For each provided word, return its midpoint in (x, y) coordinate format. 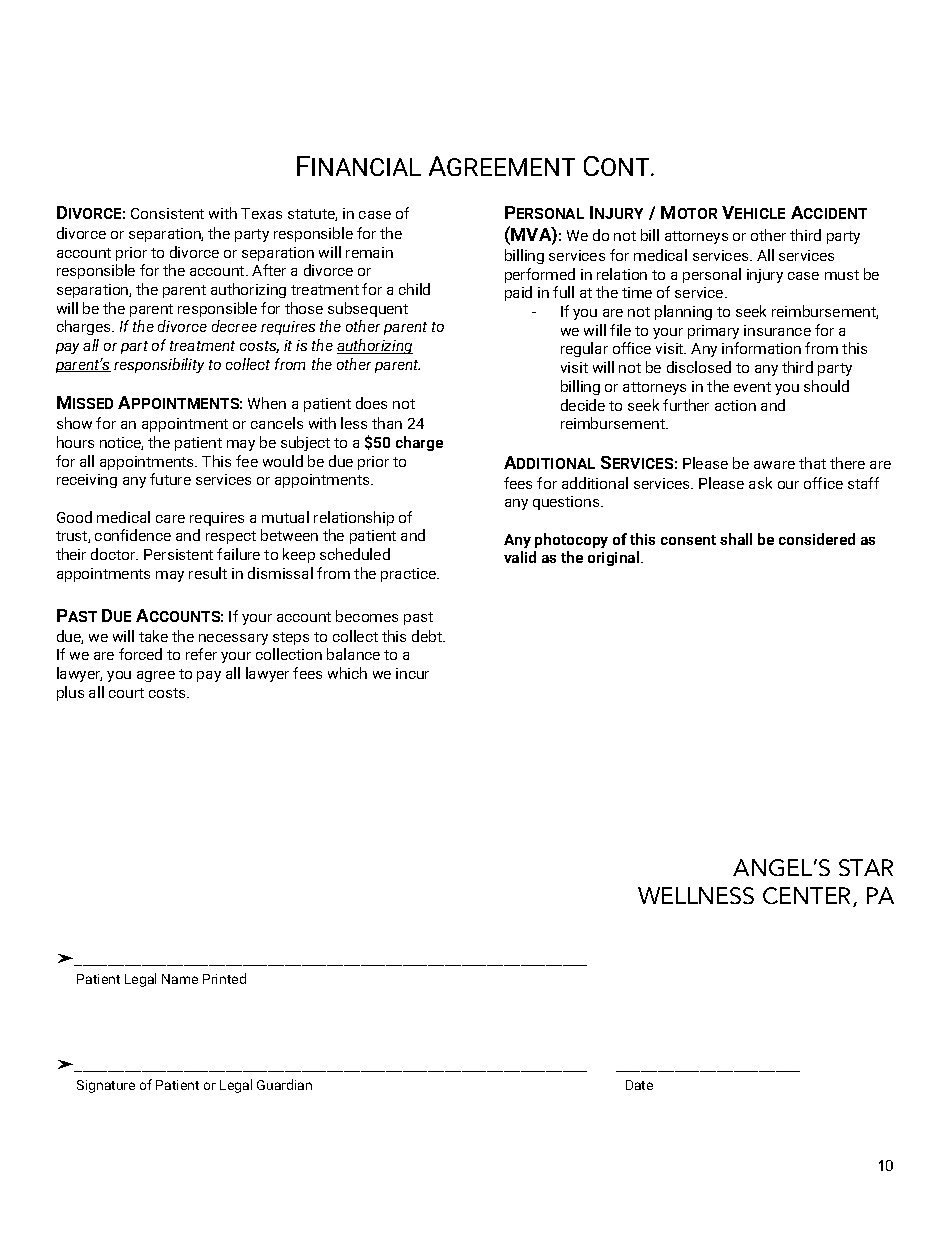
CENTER (808, 897)
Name (180, 979)
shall (736, 539)
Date (639, 1085)
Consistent (167, 213)
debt (428, 636)
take (153, 636)
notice (121, 443)
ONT (626, 167)
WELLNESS (696, 895)
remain (369, 252)
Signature (106, 1086)
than (387, 423)
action (735, 405)
